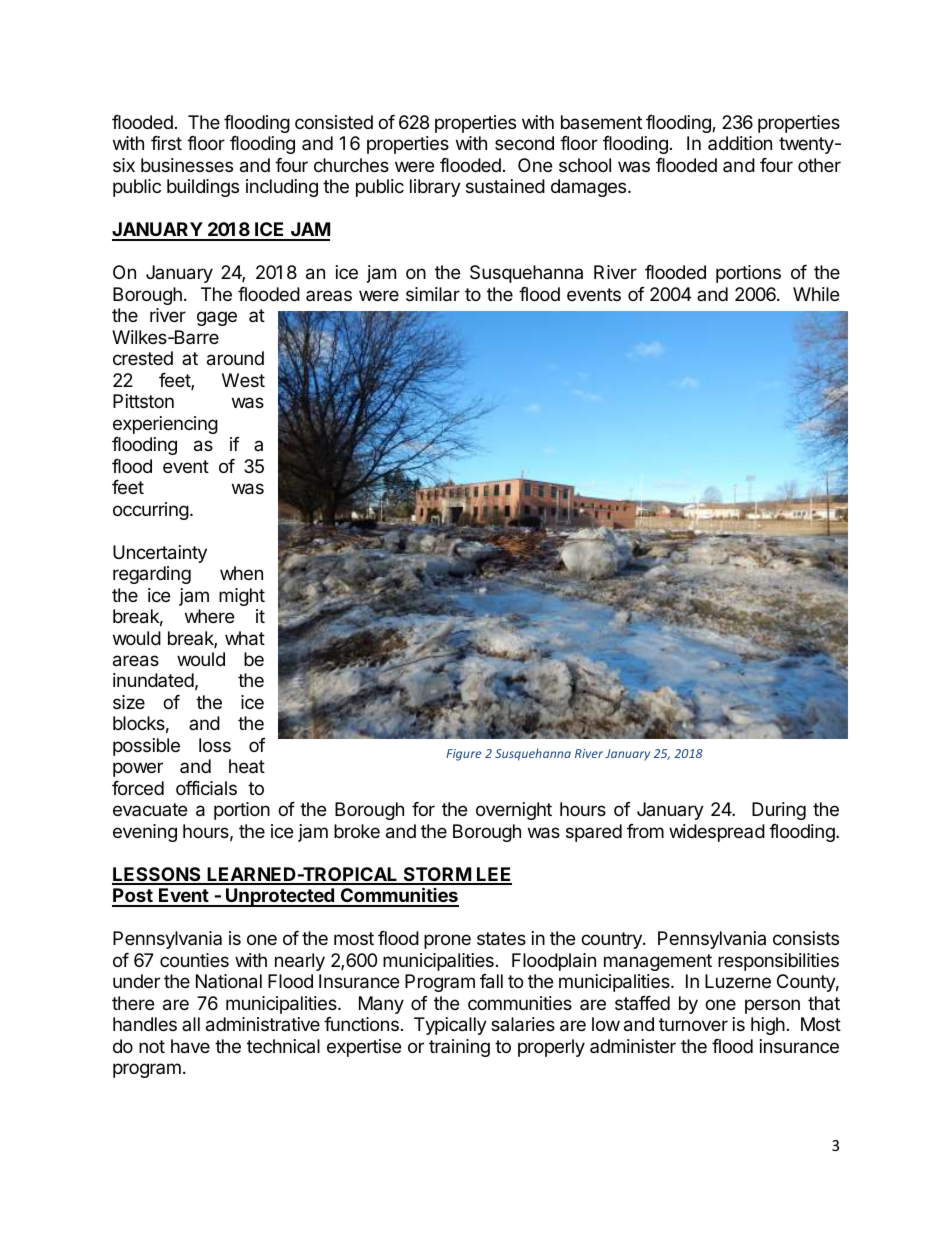 The height and width of the document is (1233, 952). I want to click on second, so click(524, 143).
